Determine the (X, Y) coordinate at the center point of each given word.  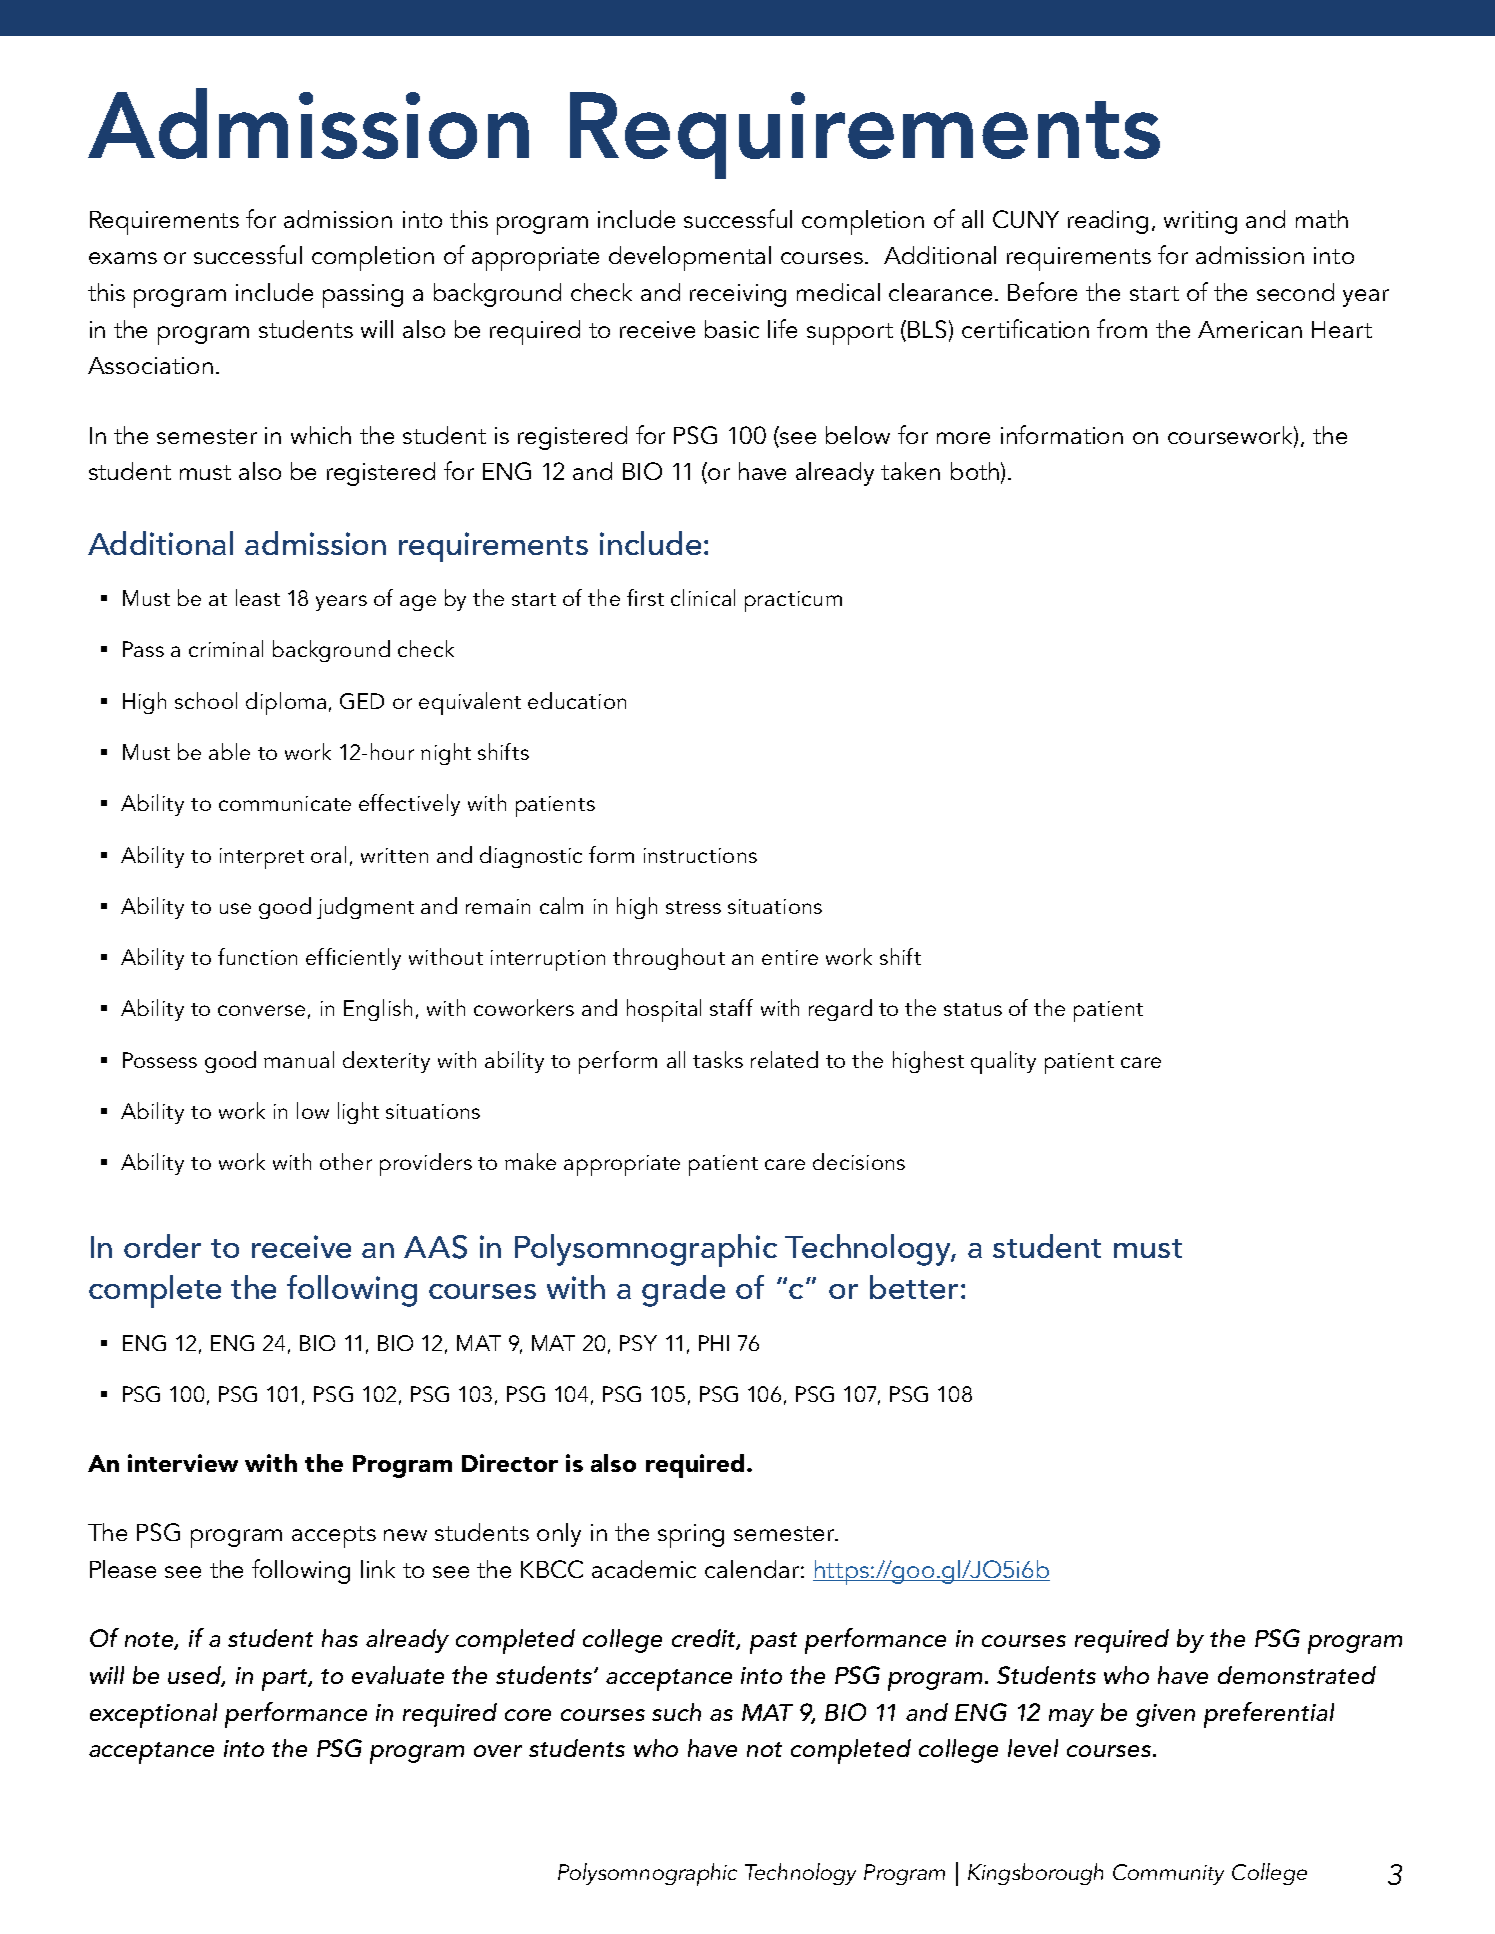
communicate (285, 803)
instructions (700, 855)
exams (123, 258)
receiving (738, 295)
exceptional (153, 1715)
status (973, 1009)
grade (683, 1291)
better (914, 1287)
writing (1200, 222)
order (162, 1246)
